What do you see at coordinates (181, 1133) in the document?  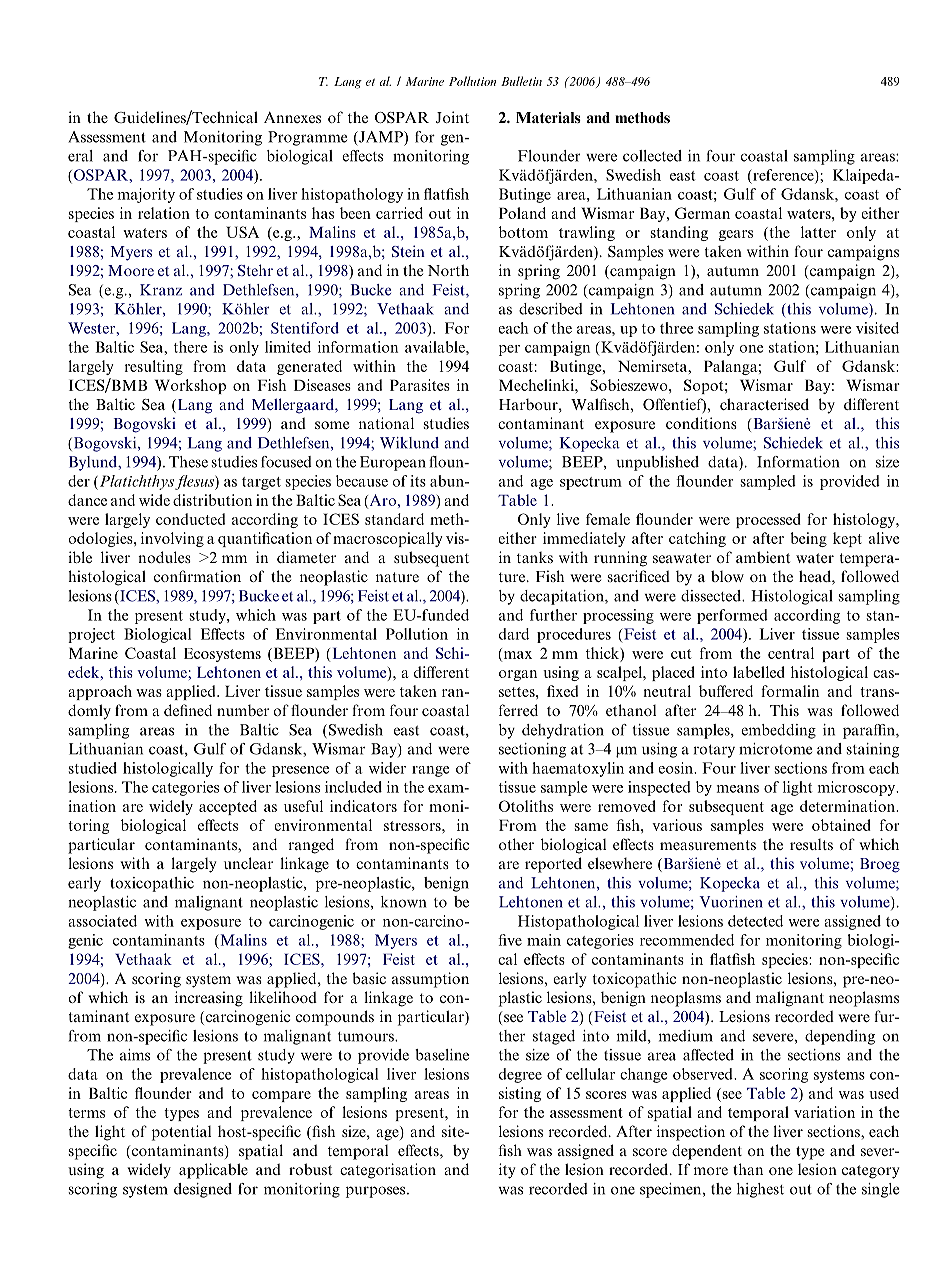 I see `potential` at bounding box center [181, 1133].
